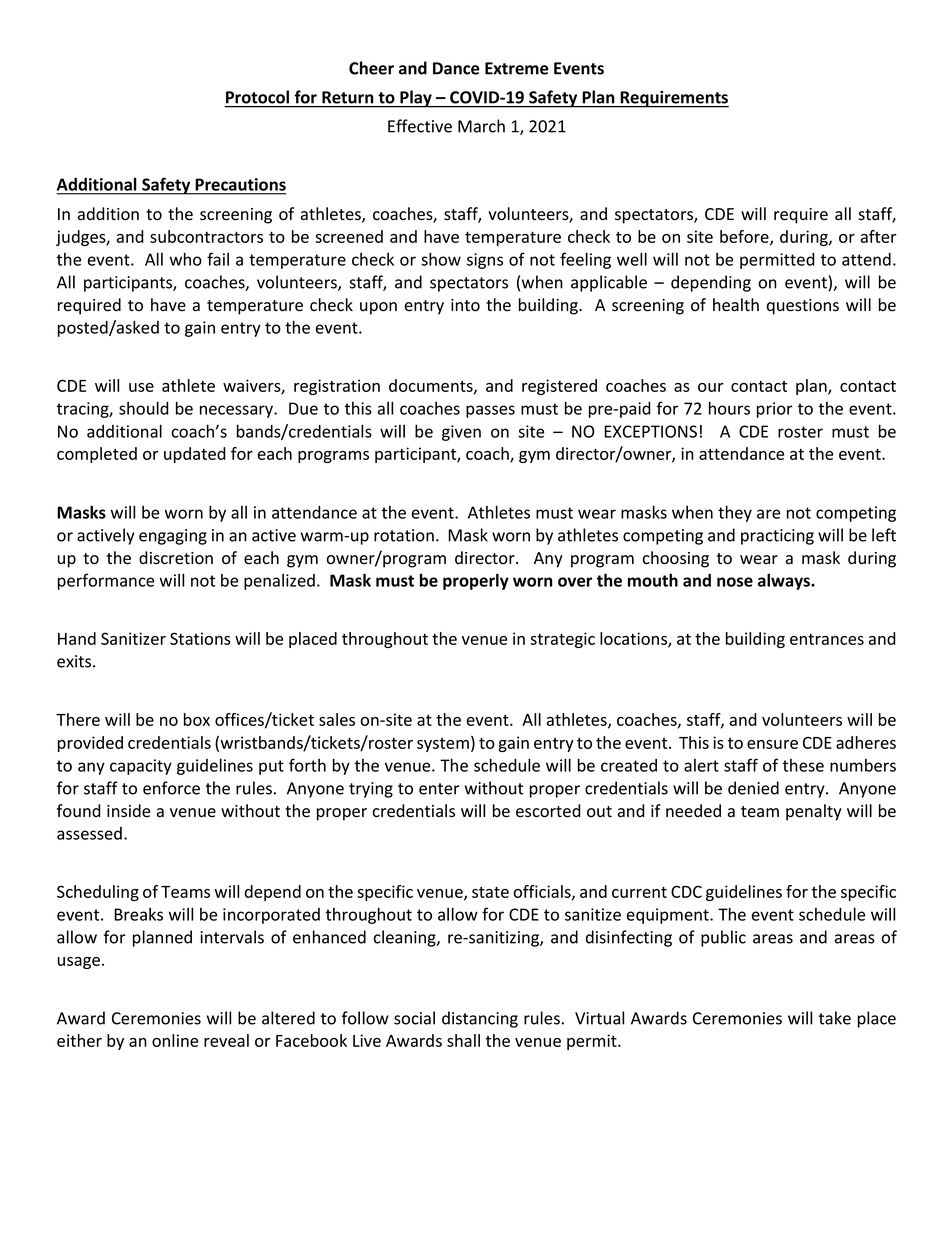 The image size is (952, 1233). Describe the element at coordinates (465, 305) in the screenshot. I see `into` at that location.
